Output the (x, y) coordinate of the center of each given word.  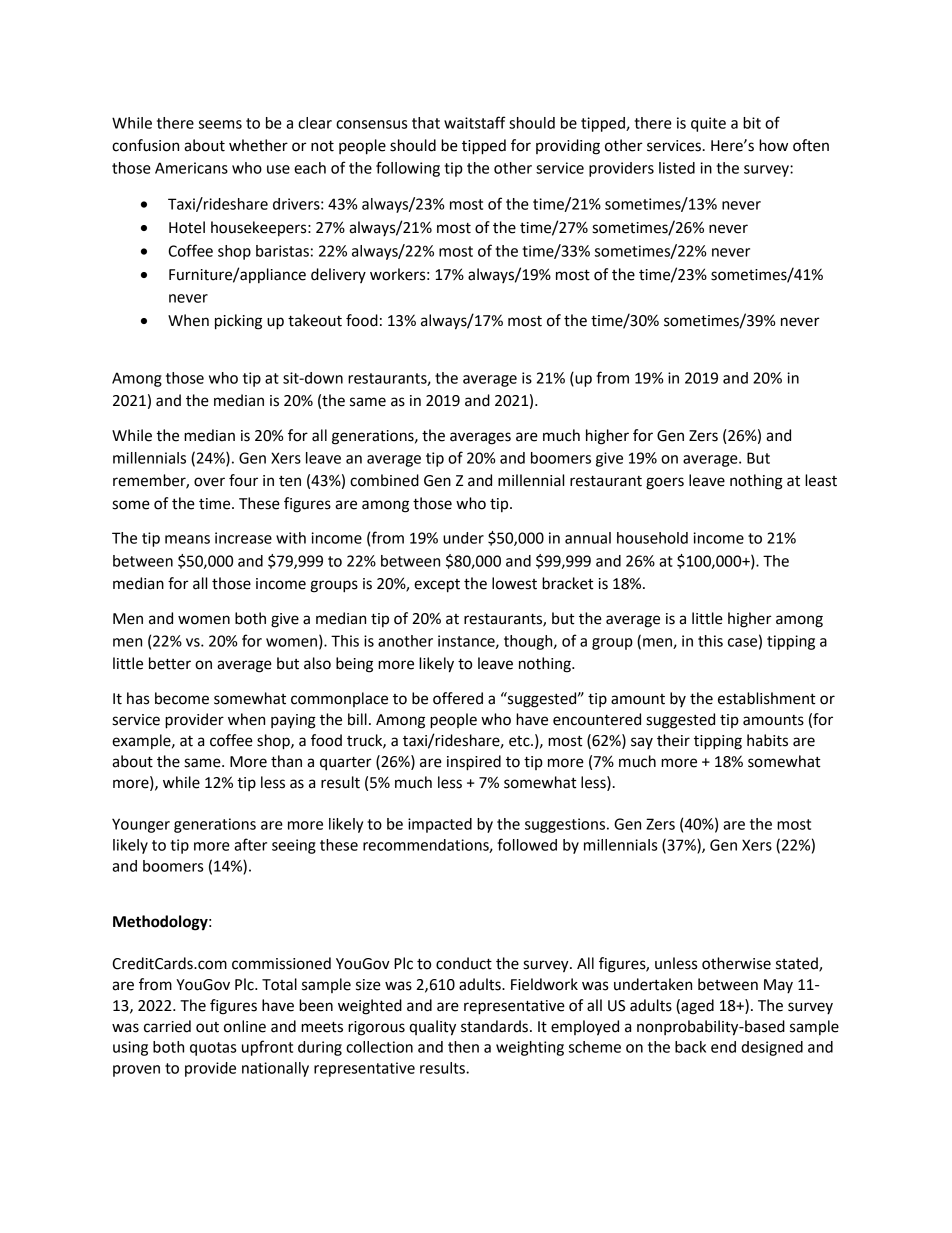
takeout (315, 320)
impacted (440, 825)
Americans (191, 168)
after (250, 844)
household (652, 538)
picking (238, 322)
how (773, 145)
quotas (213, 1049)
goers (665, 483)
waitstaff (475, 122)
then (463, 1047)
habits (767, 740)
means (187, 539)
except (437, 586)
